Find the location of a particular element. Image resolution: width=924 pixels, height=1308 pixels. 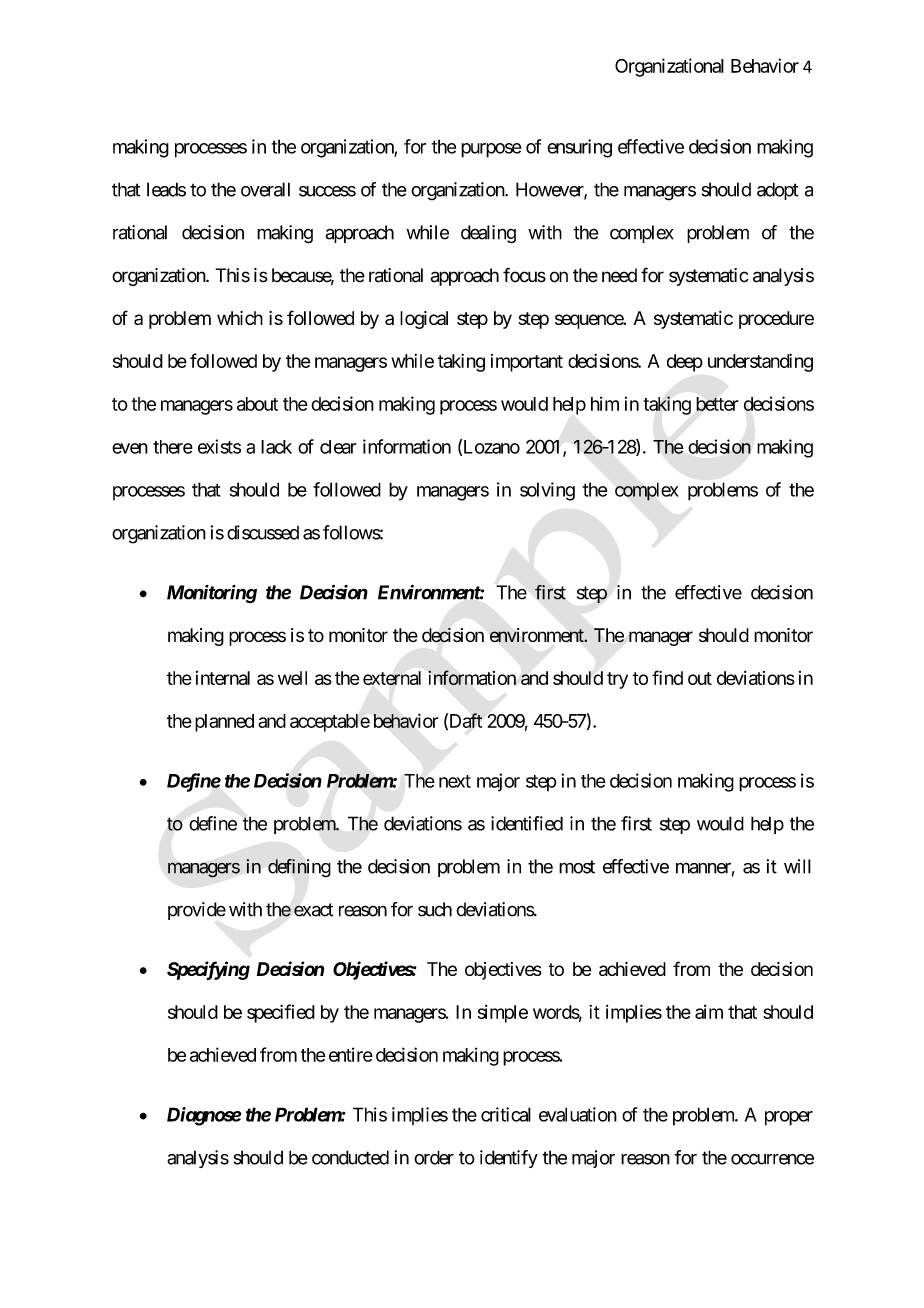

overall is located at coordinates (265, 189).
